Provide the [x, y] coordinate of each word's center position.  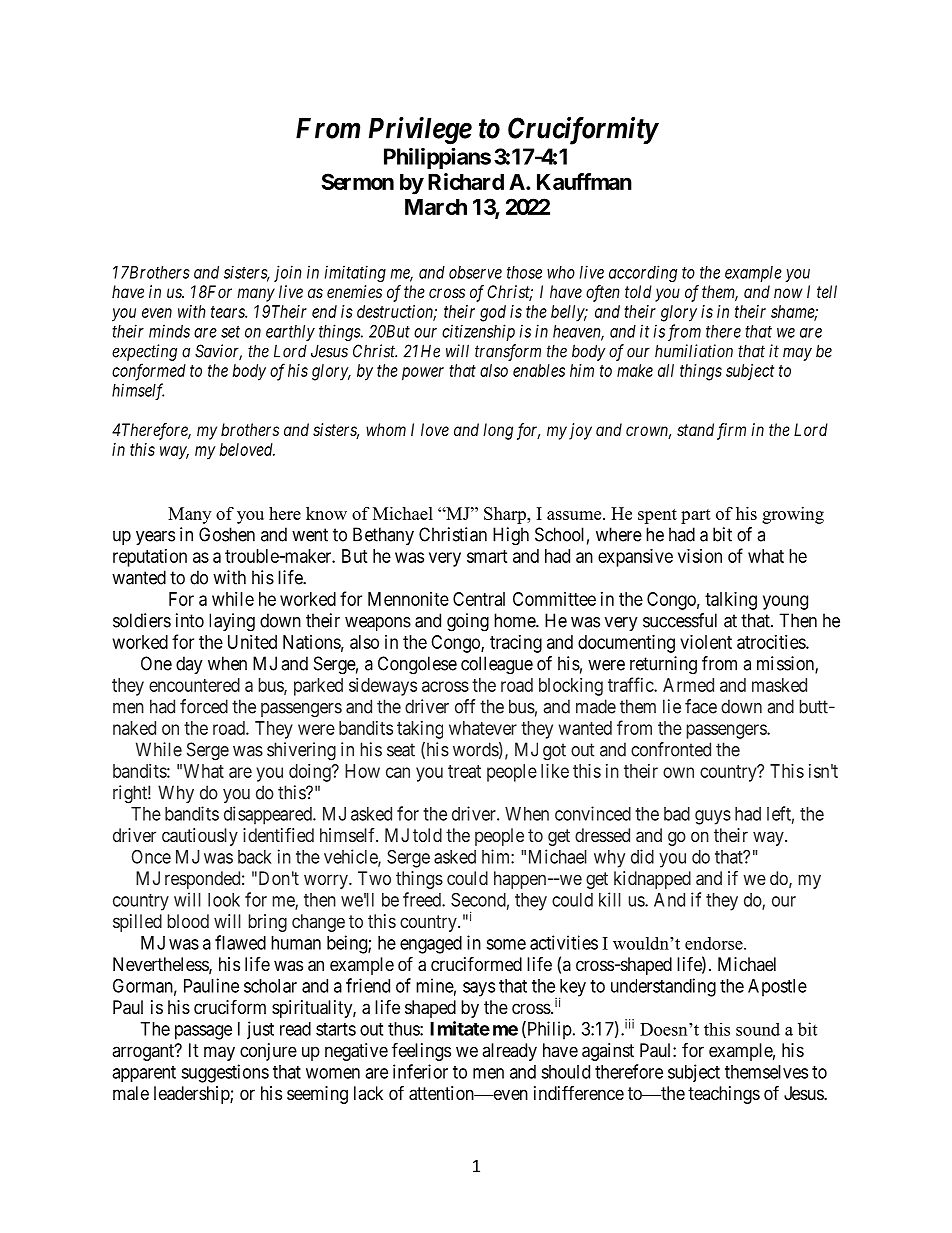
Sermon [357, 181]
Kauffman [584, 181]
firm [731, 431]
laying [232, 622]
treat [464, 771]
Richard [466, 181]
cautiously [200, 837]
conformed [149, 372]
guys [713, 817]
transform [508, 352]
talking [731, 601]
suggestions [225, 1073]
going [468, 622]
